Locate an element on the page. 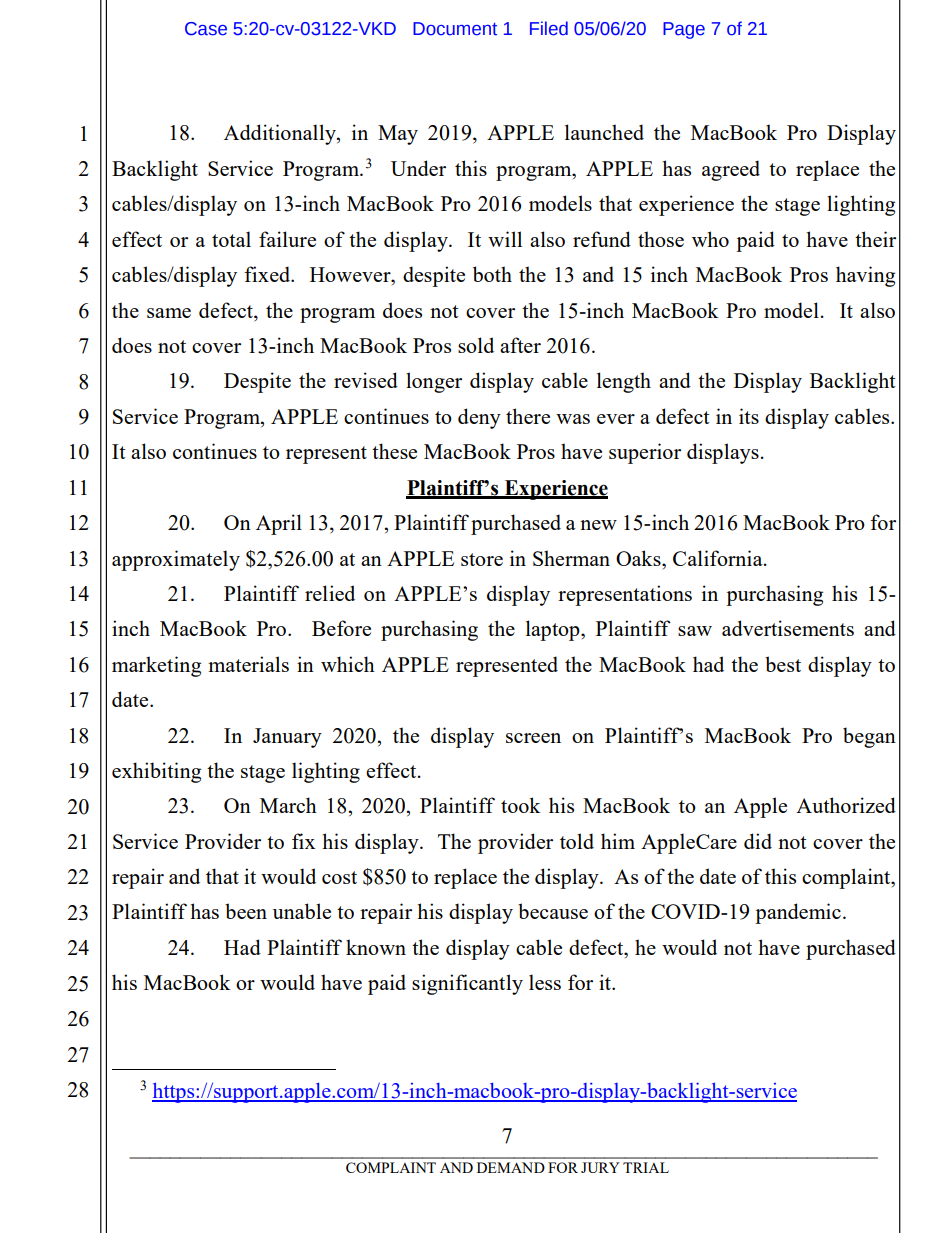 This document has width=952, height=1233. DEMAND is located at coordinates (511, 1167).
